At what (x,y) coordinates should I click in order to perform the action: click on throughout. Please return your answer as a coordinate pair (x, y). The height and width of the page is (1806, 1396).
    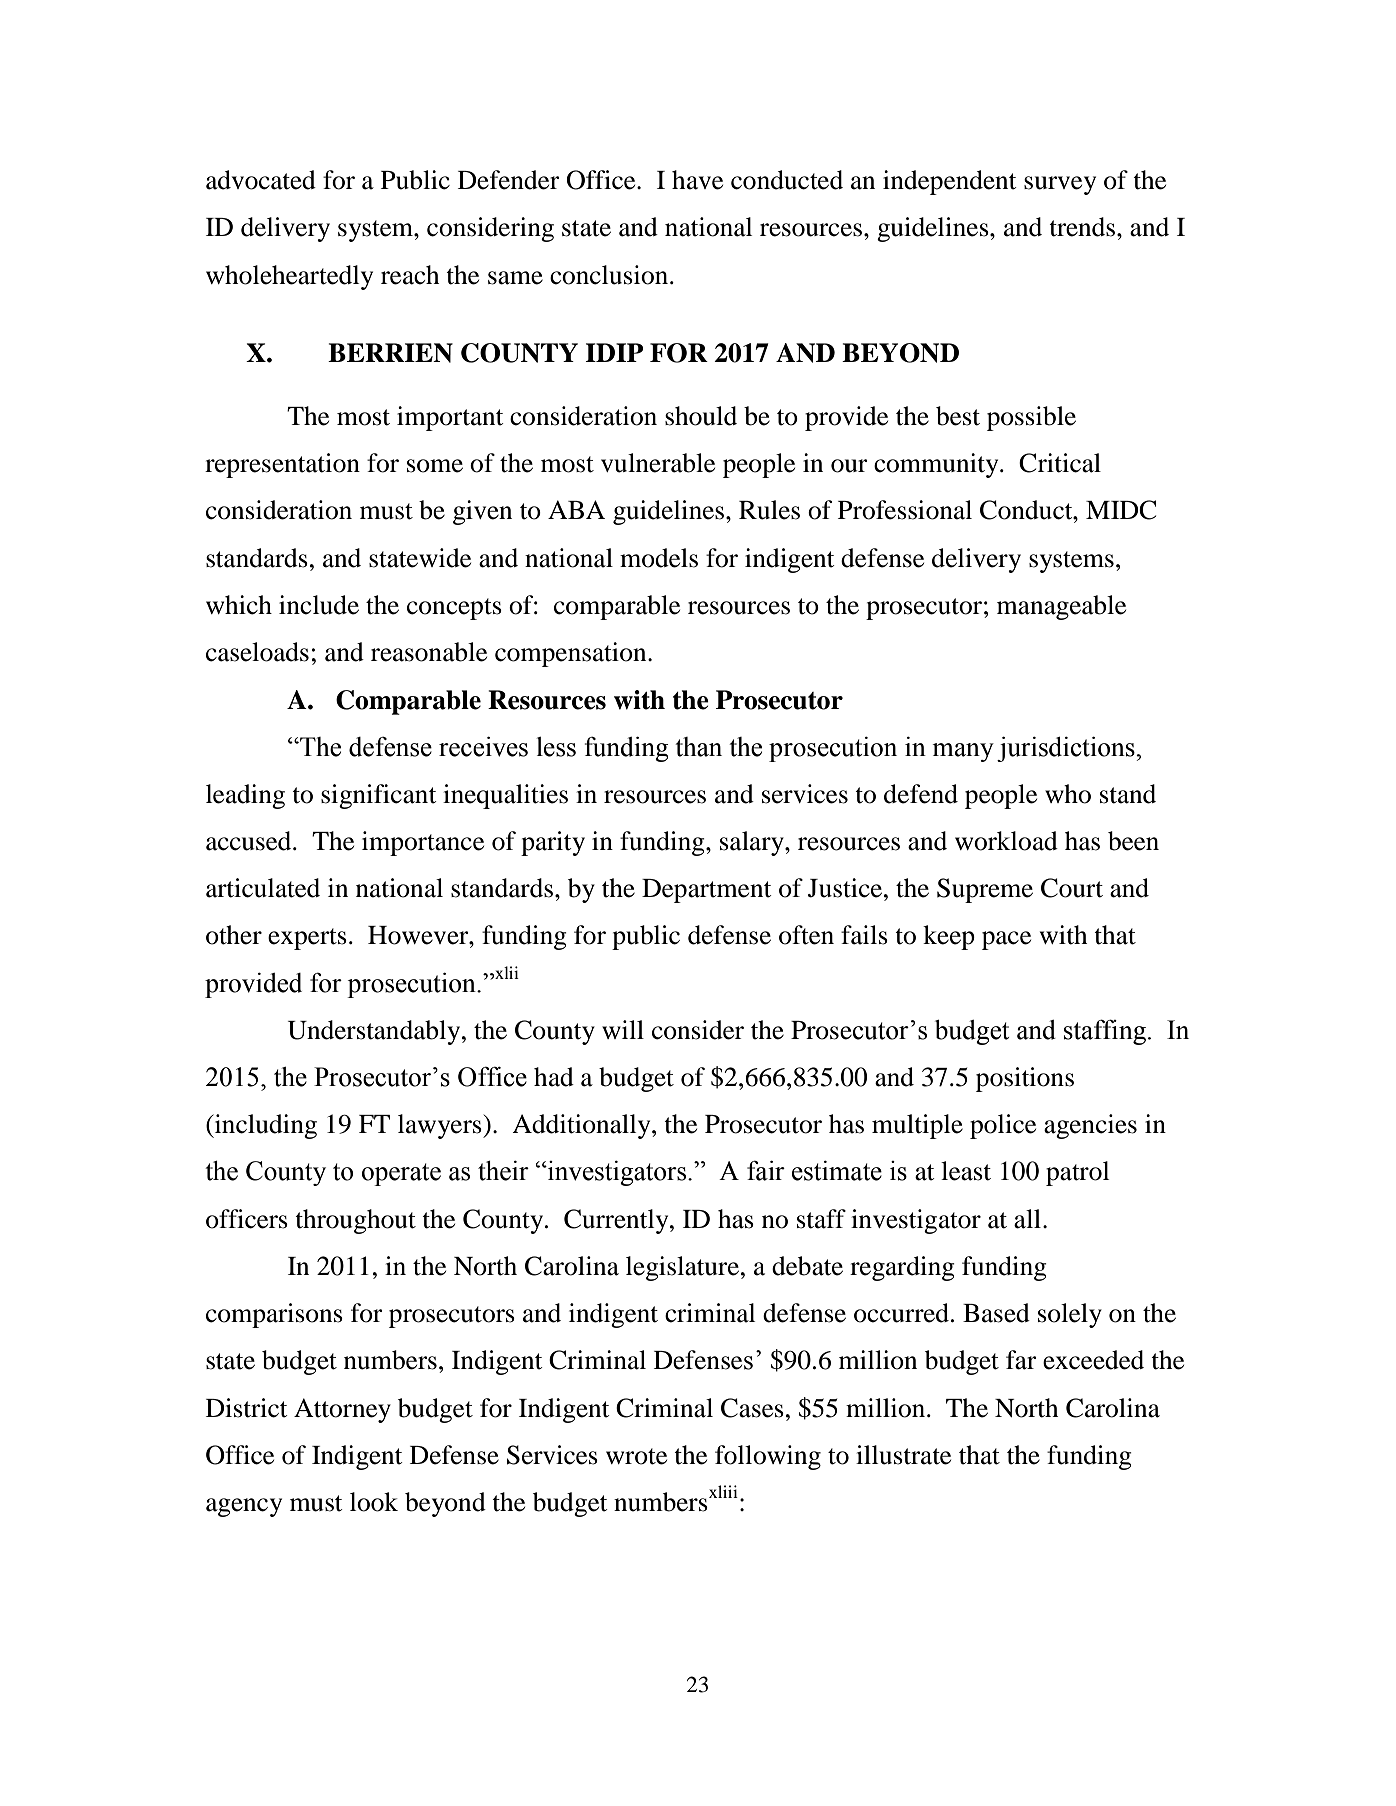
    Looking at the image, I should click on (355, 1221).
